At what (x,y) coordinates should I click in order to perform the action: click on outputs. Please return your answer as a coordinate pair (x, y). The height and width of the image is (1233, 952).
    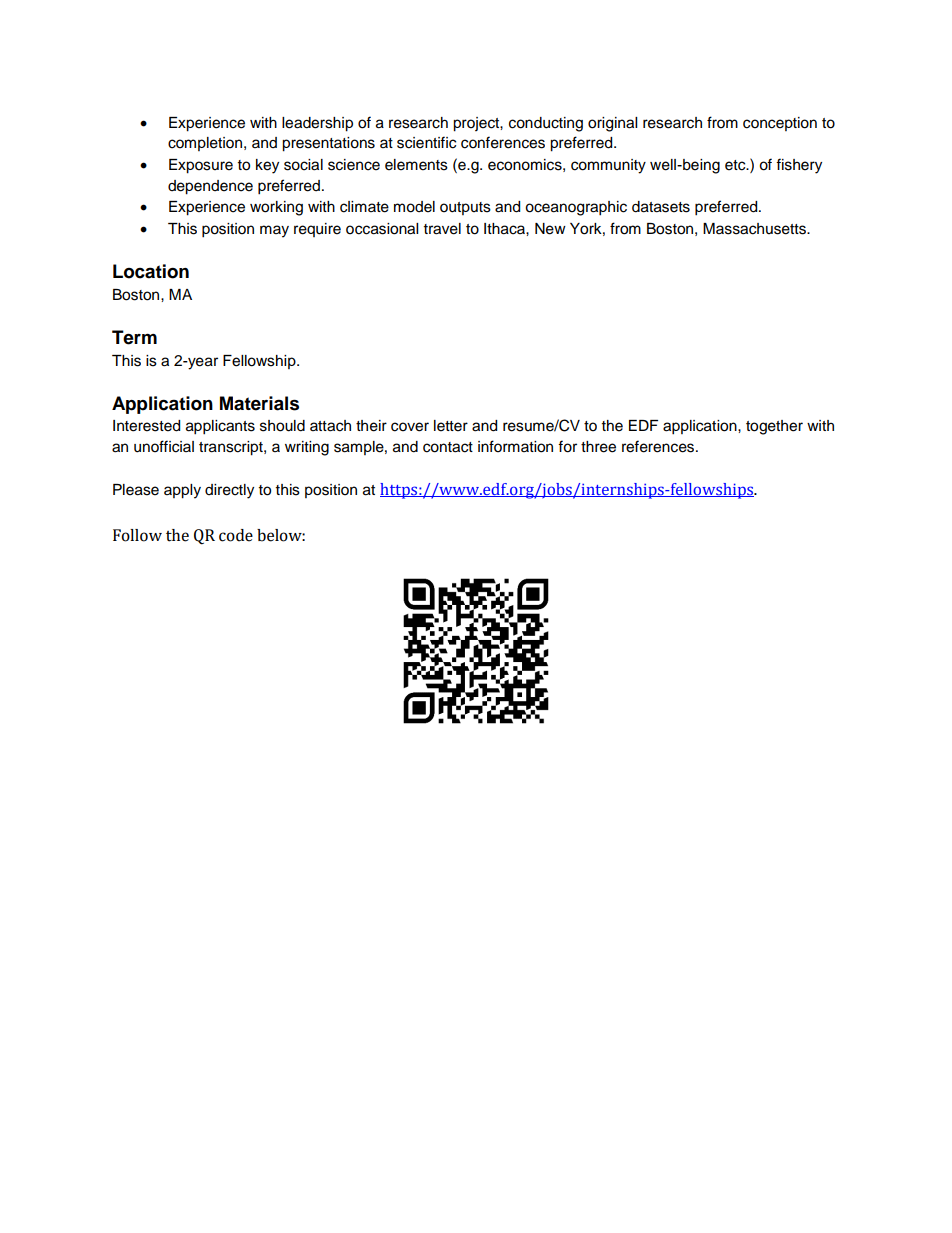
    Looking at the image, I should click on (465, 208).
